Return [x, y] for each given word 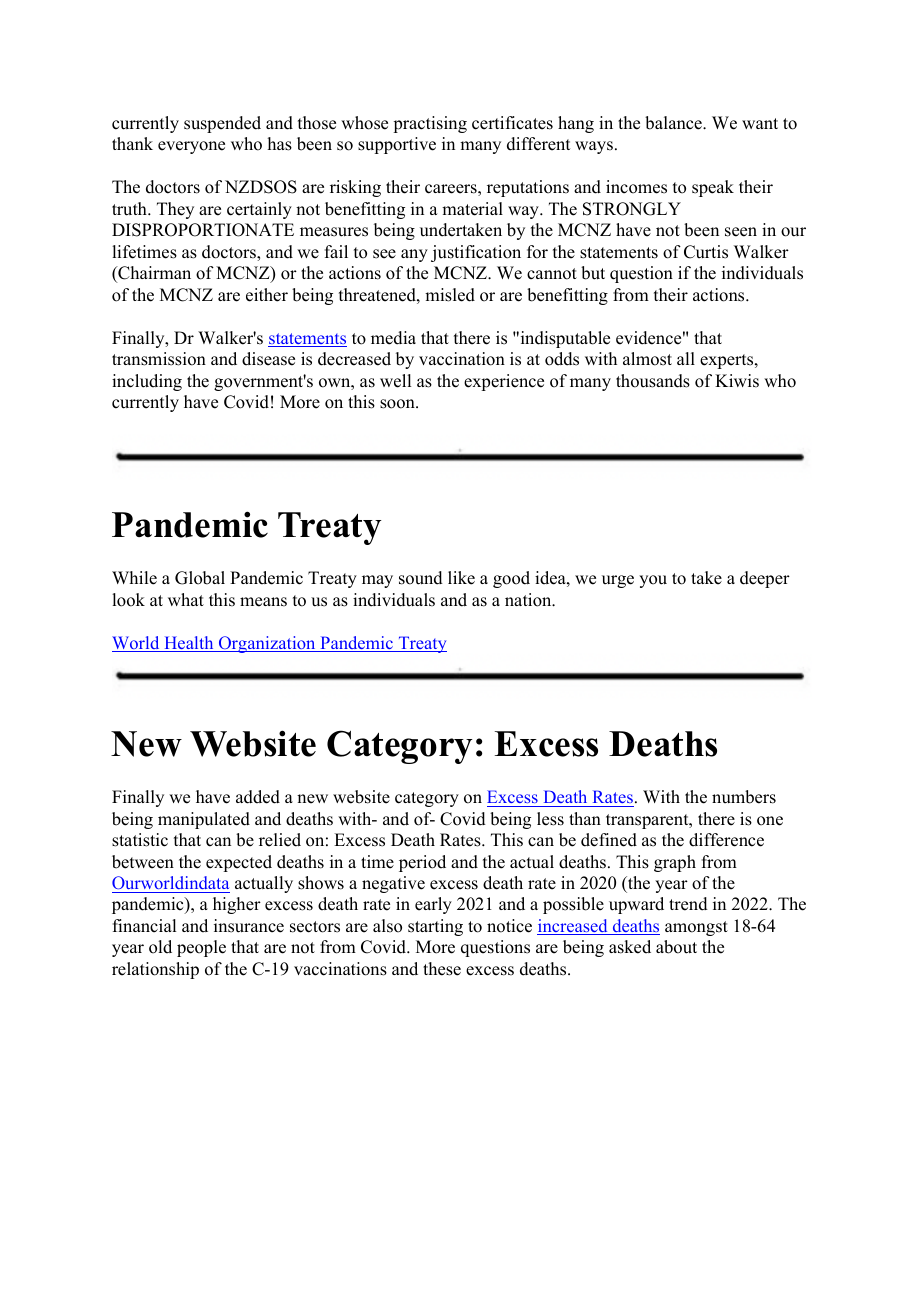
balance [674, 123]
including [147, 382]
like [461, 578]
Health [189, 644]
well [395, 381]
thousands [653, 381]
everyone [191, 147]
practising [430, 124]
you [653, 581]
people [201, 948]
